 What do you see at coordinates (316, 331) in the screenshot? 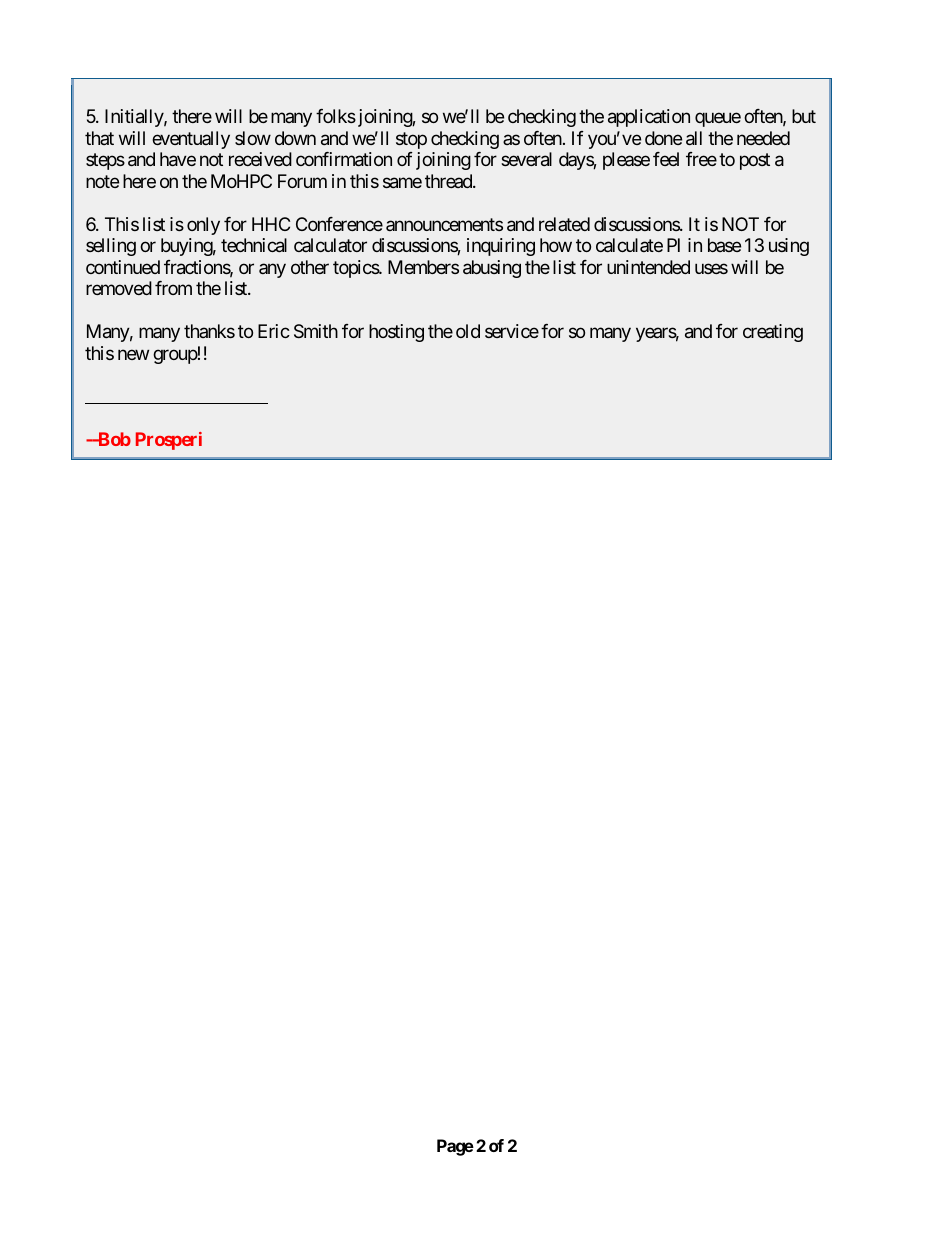
I see `Smith` at bounding box center [316, 331].
